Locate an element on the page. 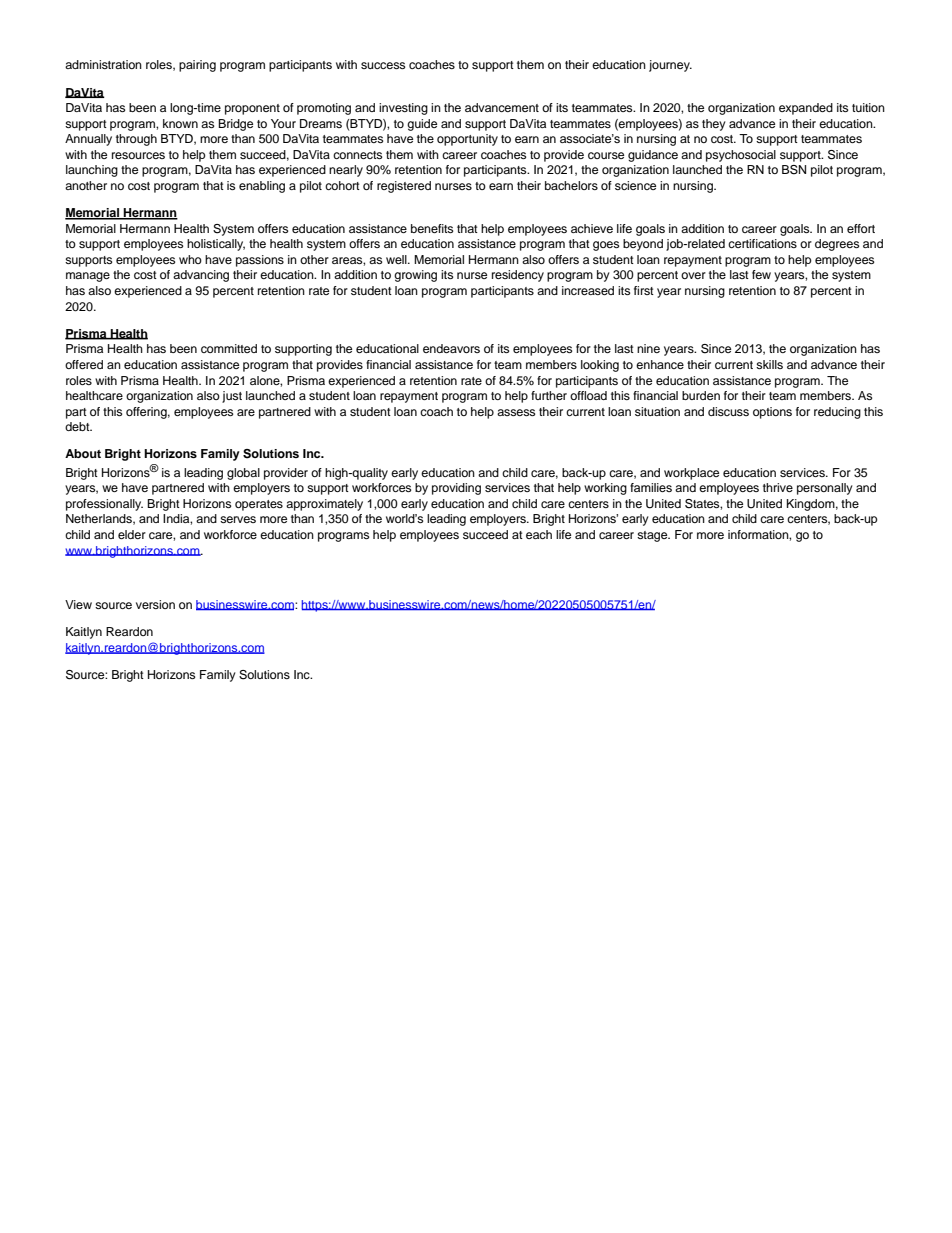  expanded is located at coordinates (806, 109).
